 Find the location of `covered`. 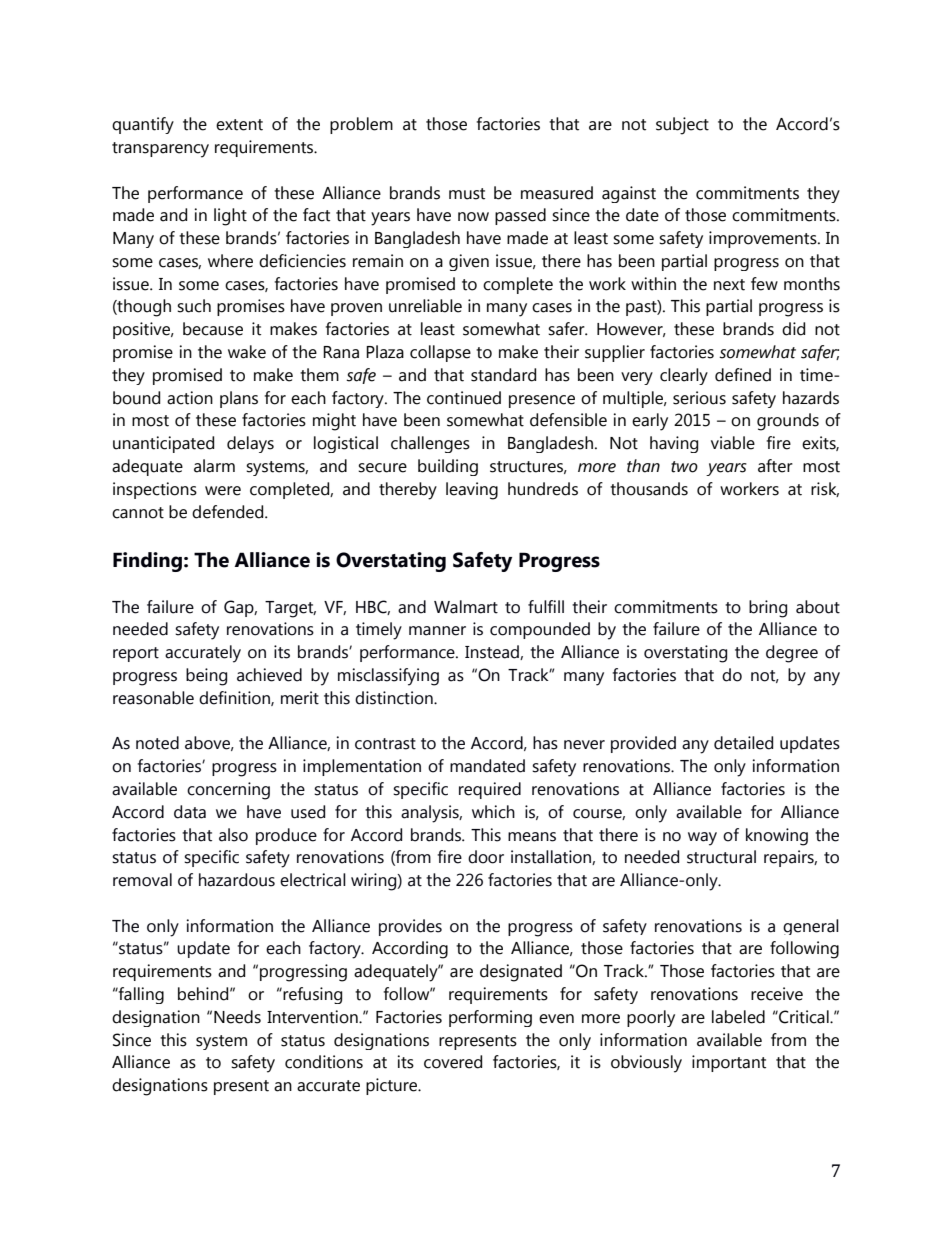

covered is located at coordinates (453, 1062).
